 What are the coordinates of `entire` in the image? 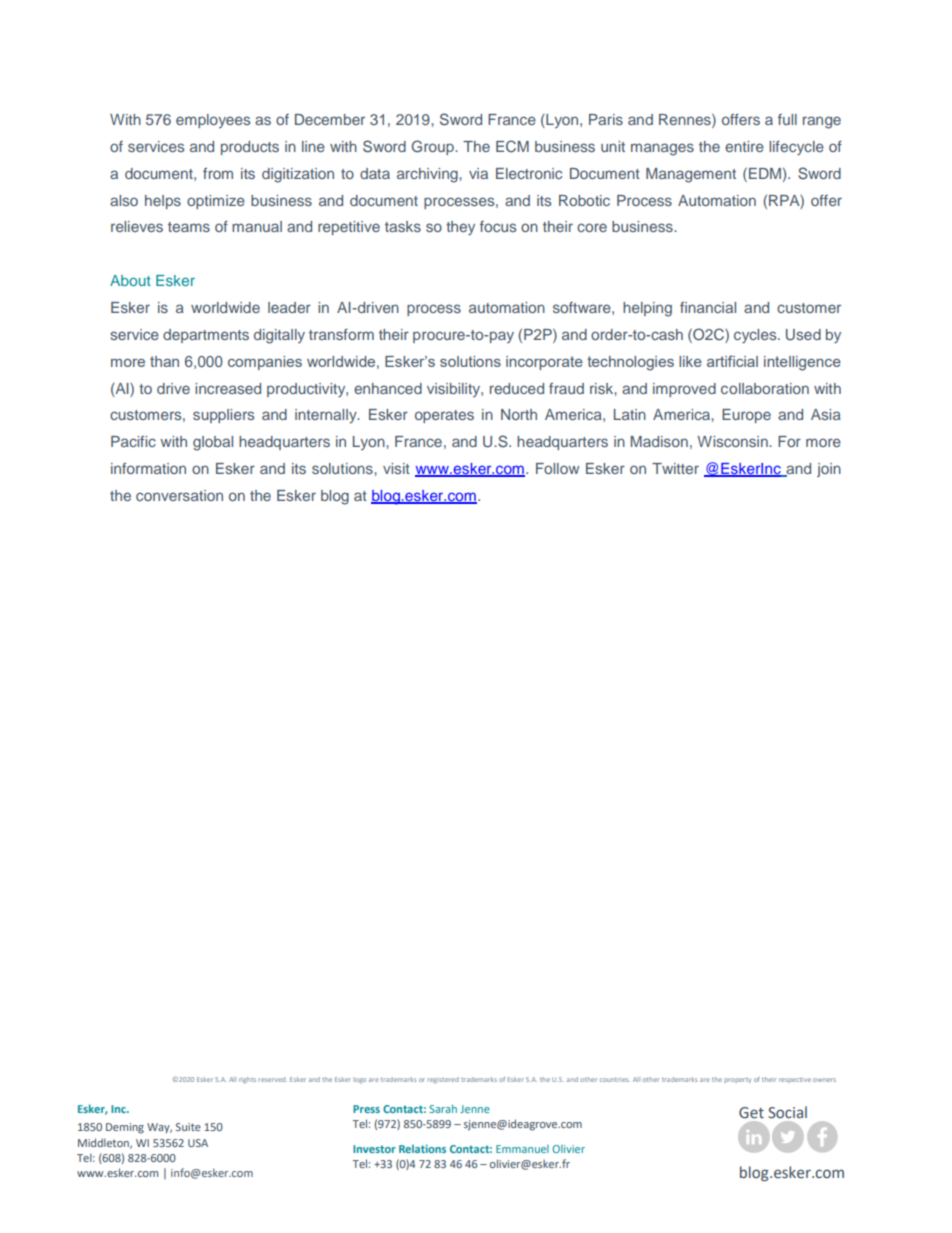 It's located at (744, 146).
